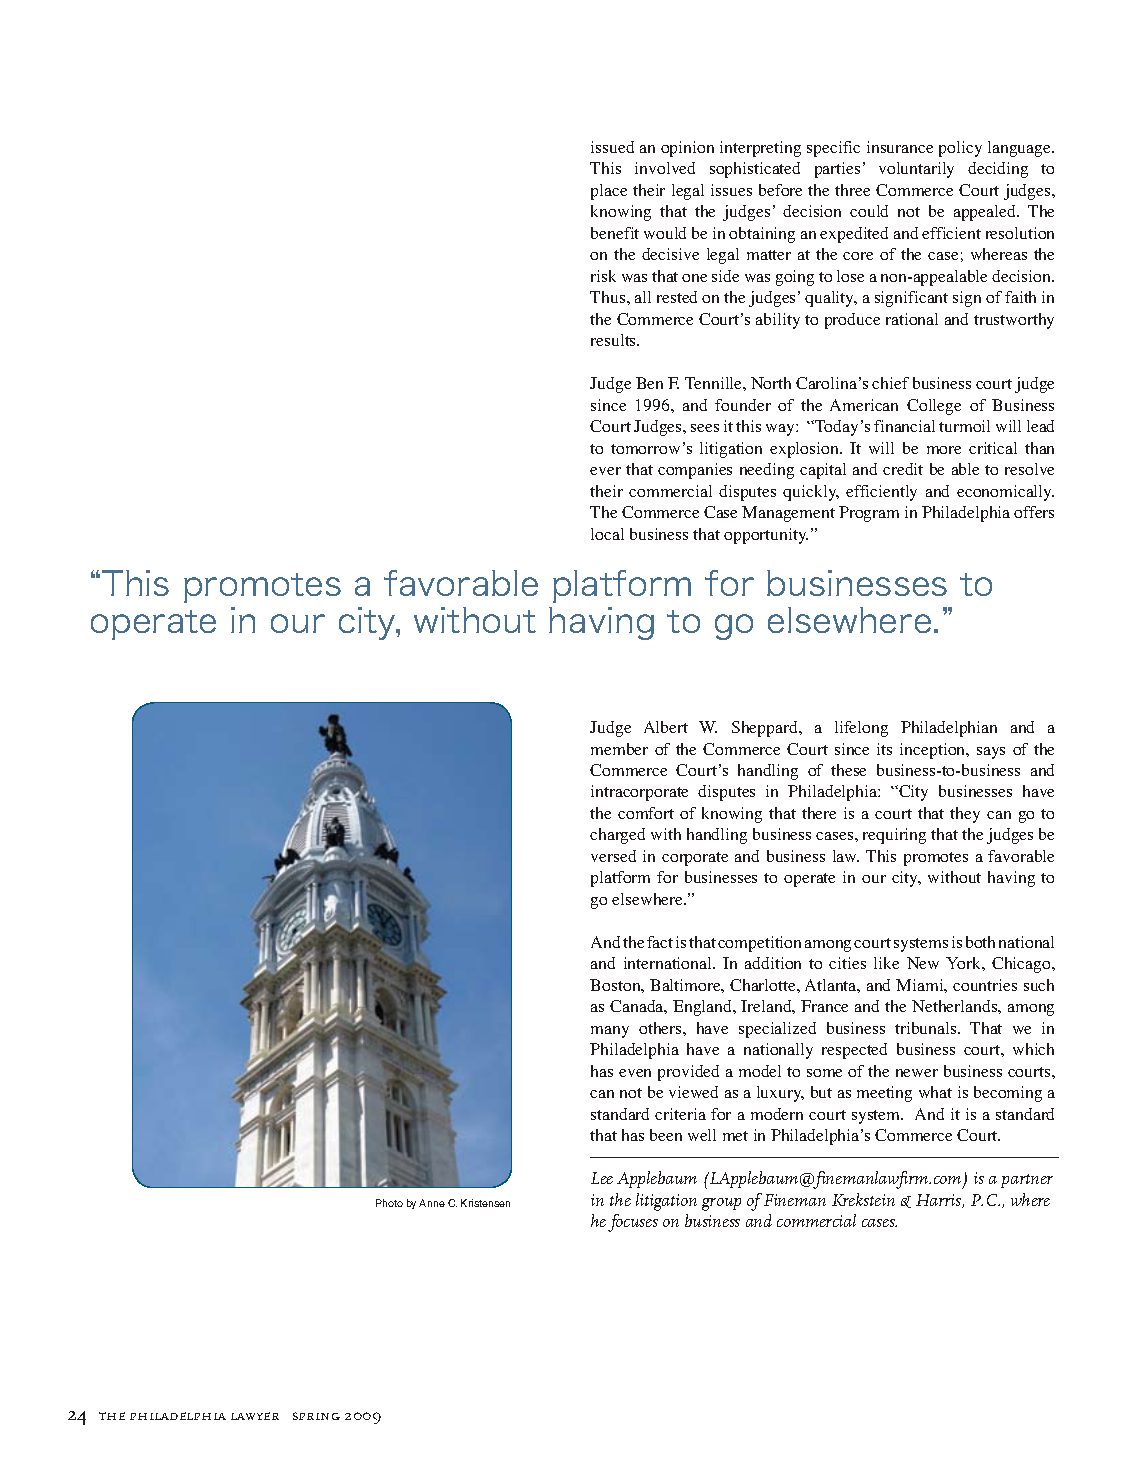 The width and height of the document is (1143, 1463). Describe the element at coordinates (609, 192) in the document. I see `place` at that location.
